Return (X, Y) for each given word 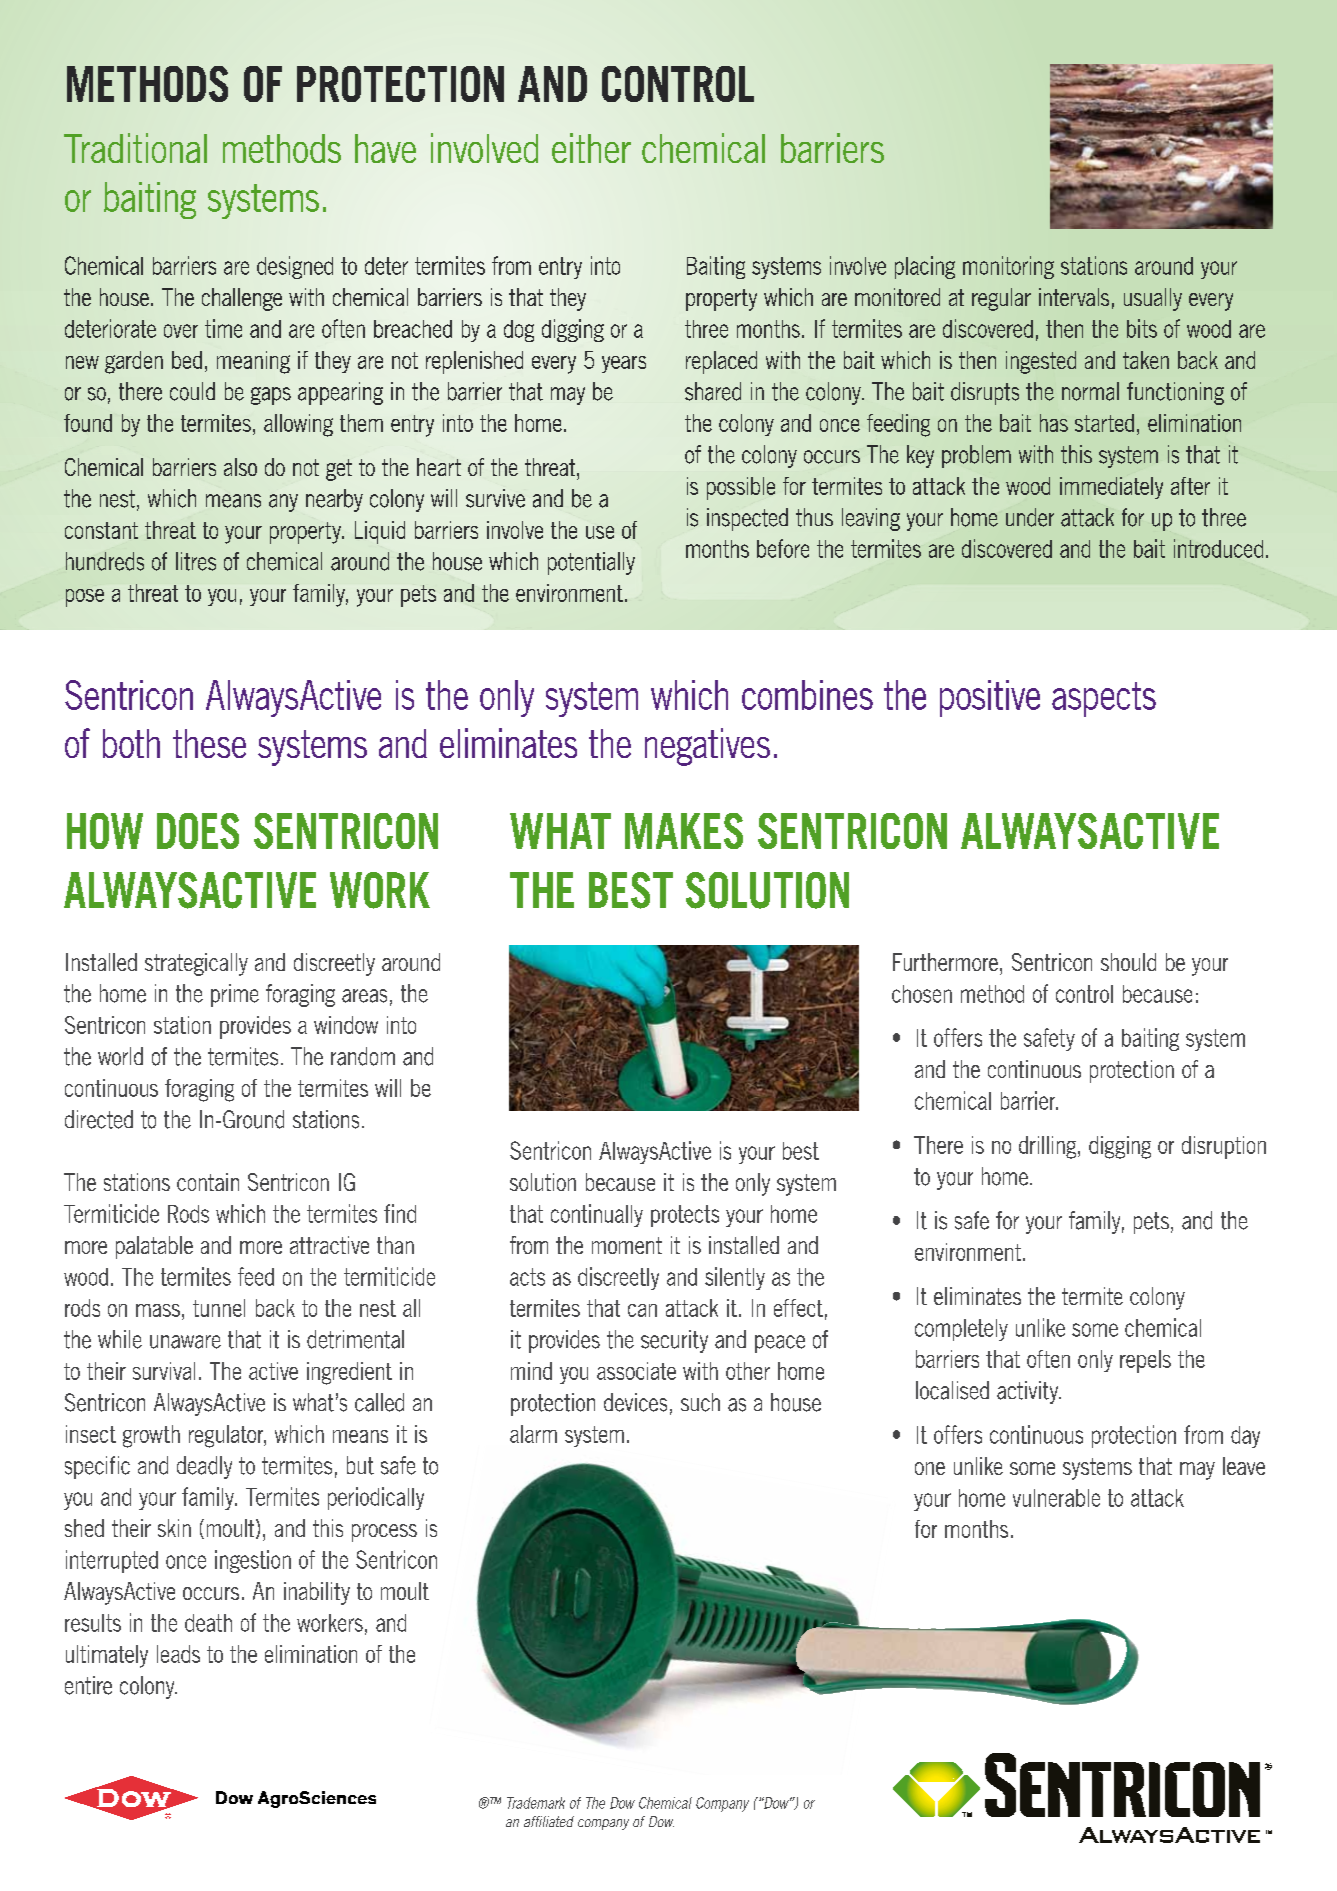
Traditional (135, 148)
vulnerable (1056, 1498)
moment (627, 1245)
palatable (154, 1247)
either (591, 148)
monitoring (1008, 267)
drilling (1049, 1147)
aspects (1104, 699)
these (209, 743)
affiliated (549, 1821)
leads (178, 1654)
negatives (707, 747)
